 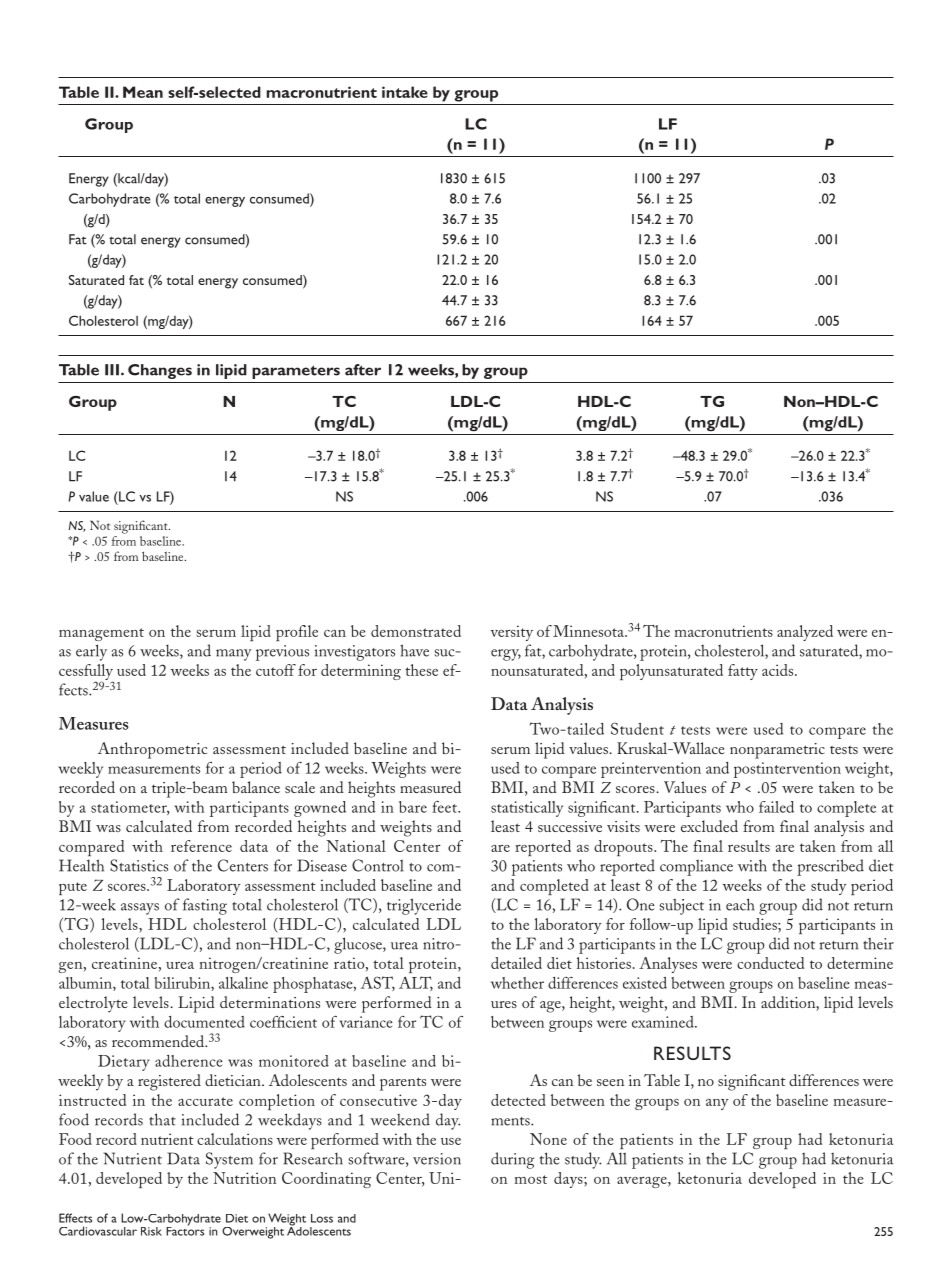 What do you see at coordinates (531, 1179) in the document?
I see `most` at bounding box center [531, 1179].
